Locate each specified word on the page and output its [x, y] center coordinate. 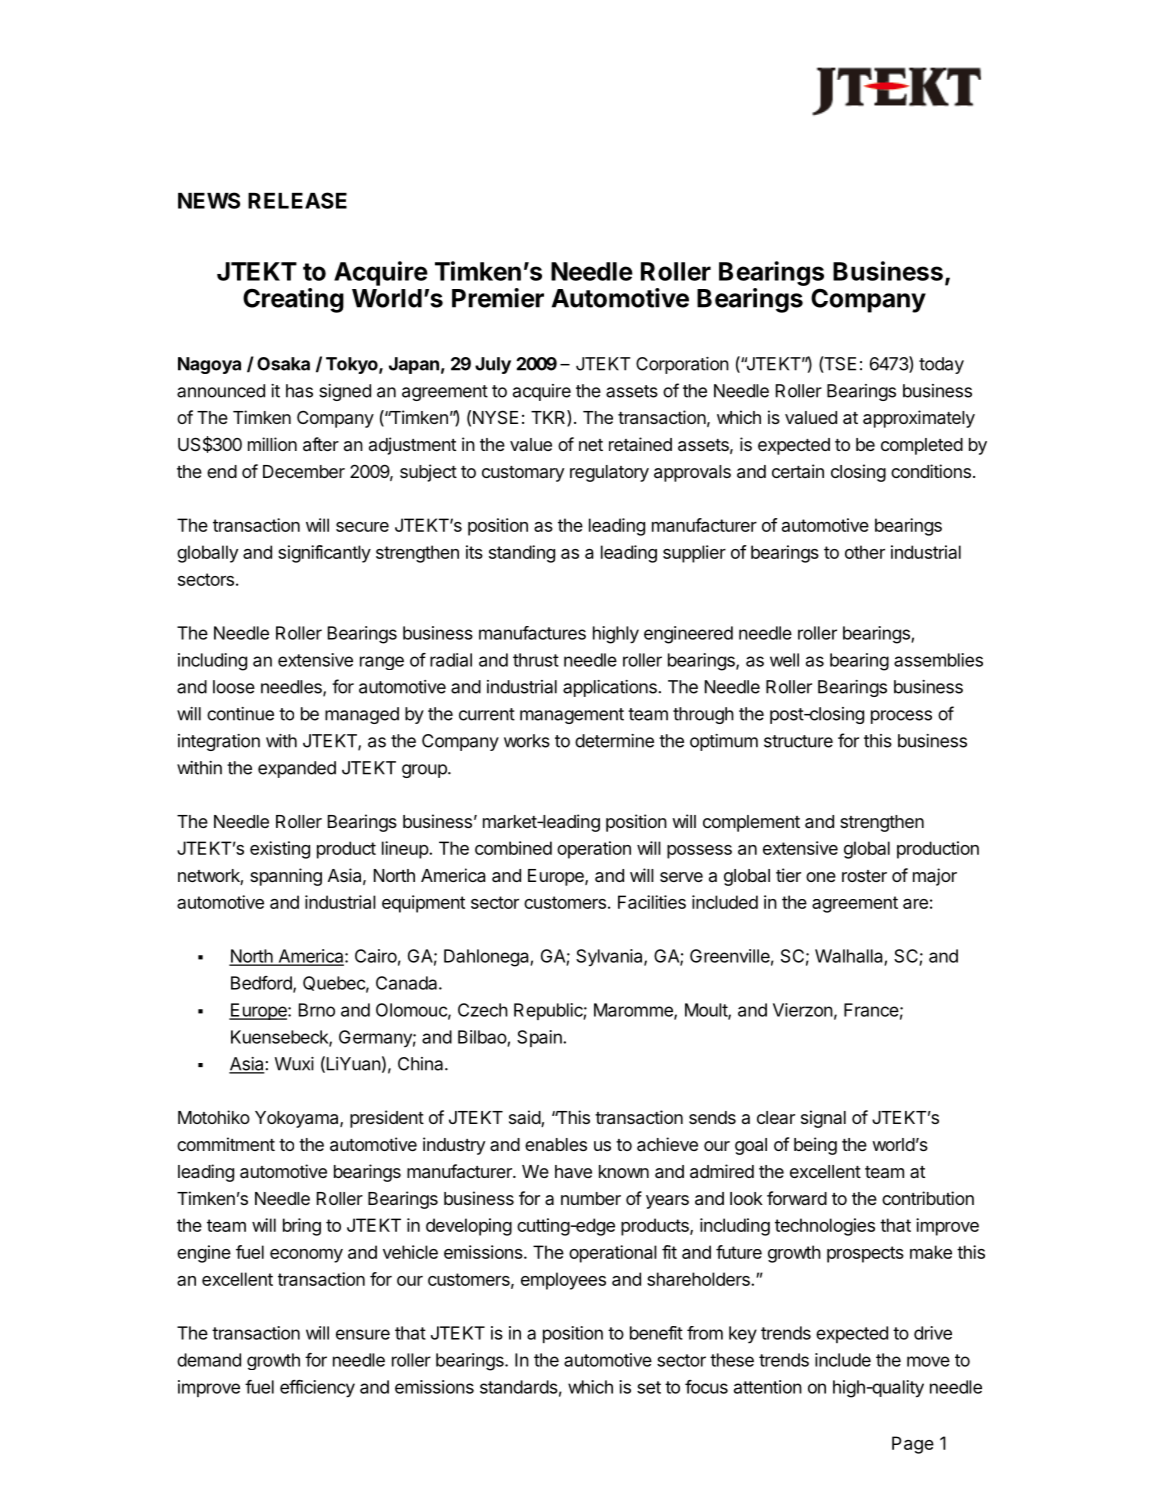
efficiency [317, 1389]
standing [522, 554]
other [865, 552]
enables [556, 1144]
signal [823, 1119]
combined [513, 848]
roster [864, 876]
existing [280, 850]
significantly [324, 554]
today [941, 365]
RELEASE [297, 200]
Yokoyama [298, 1119]
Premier [498, 298]
